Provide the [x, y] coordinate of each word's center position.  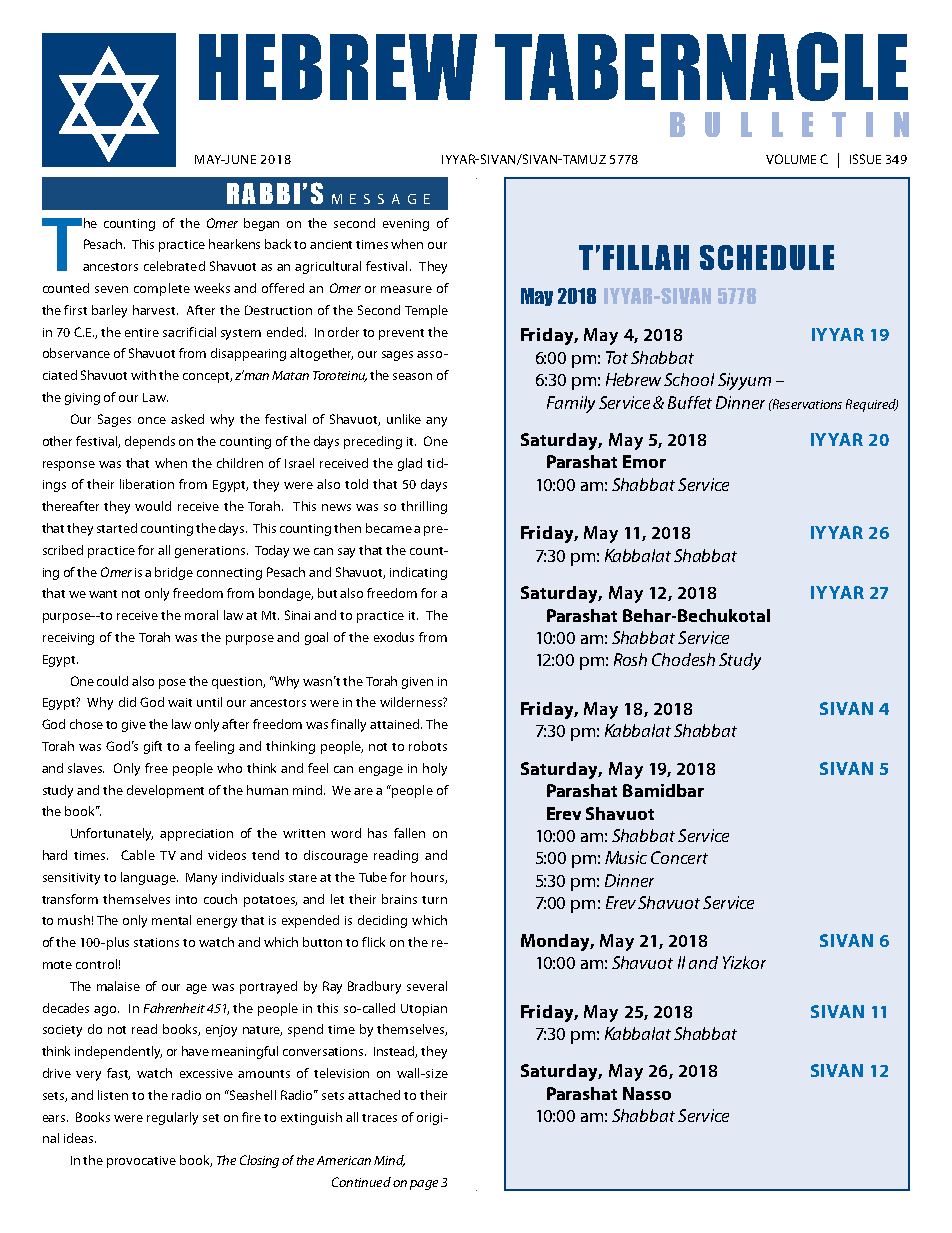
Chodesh [683, 659]
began [261, 224]
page [424, 1185]
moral [201, 615]
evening [406, 225]
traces [379, 1118]
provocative [141, 1162]
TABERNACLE [701, 66]
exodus [394, 637]
